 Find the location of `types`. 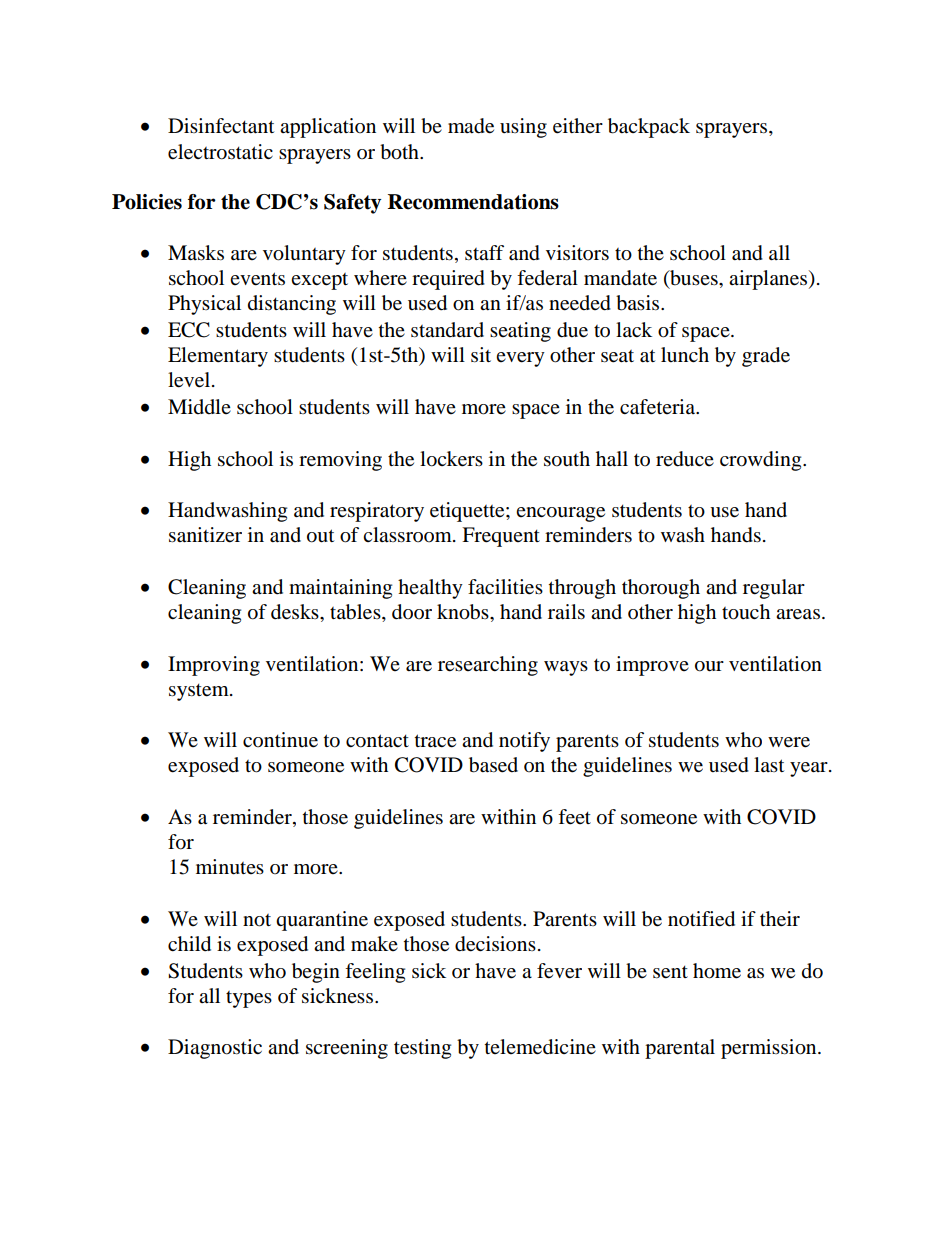

types is located at coordinates (249, 999).
